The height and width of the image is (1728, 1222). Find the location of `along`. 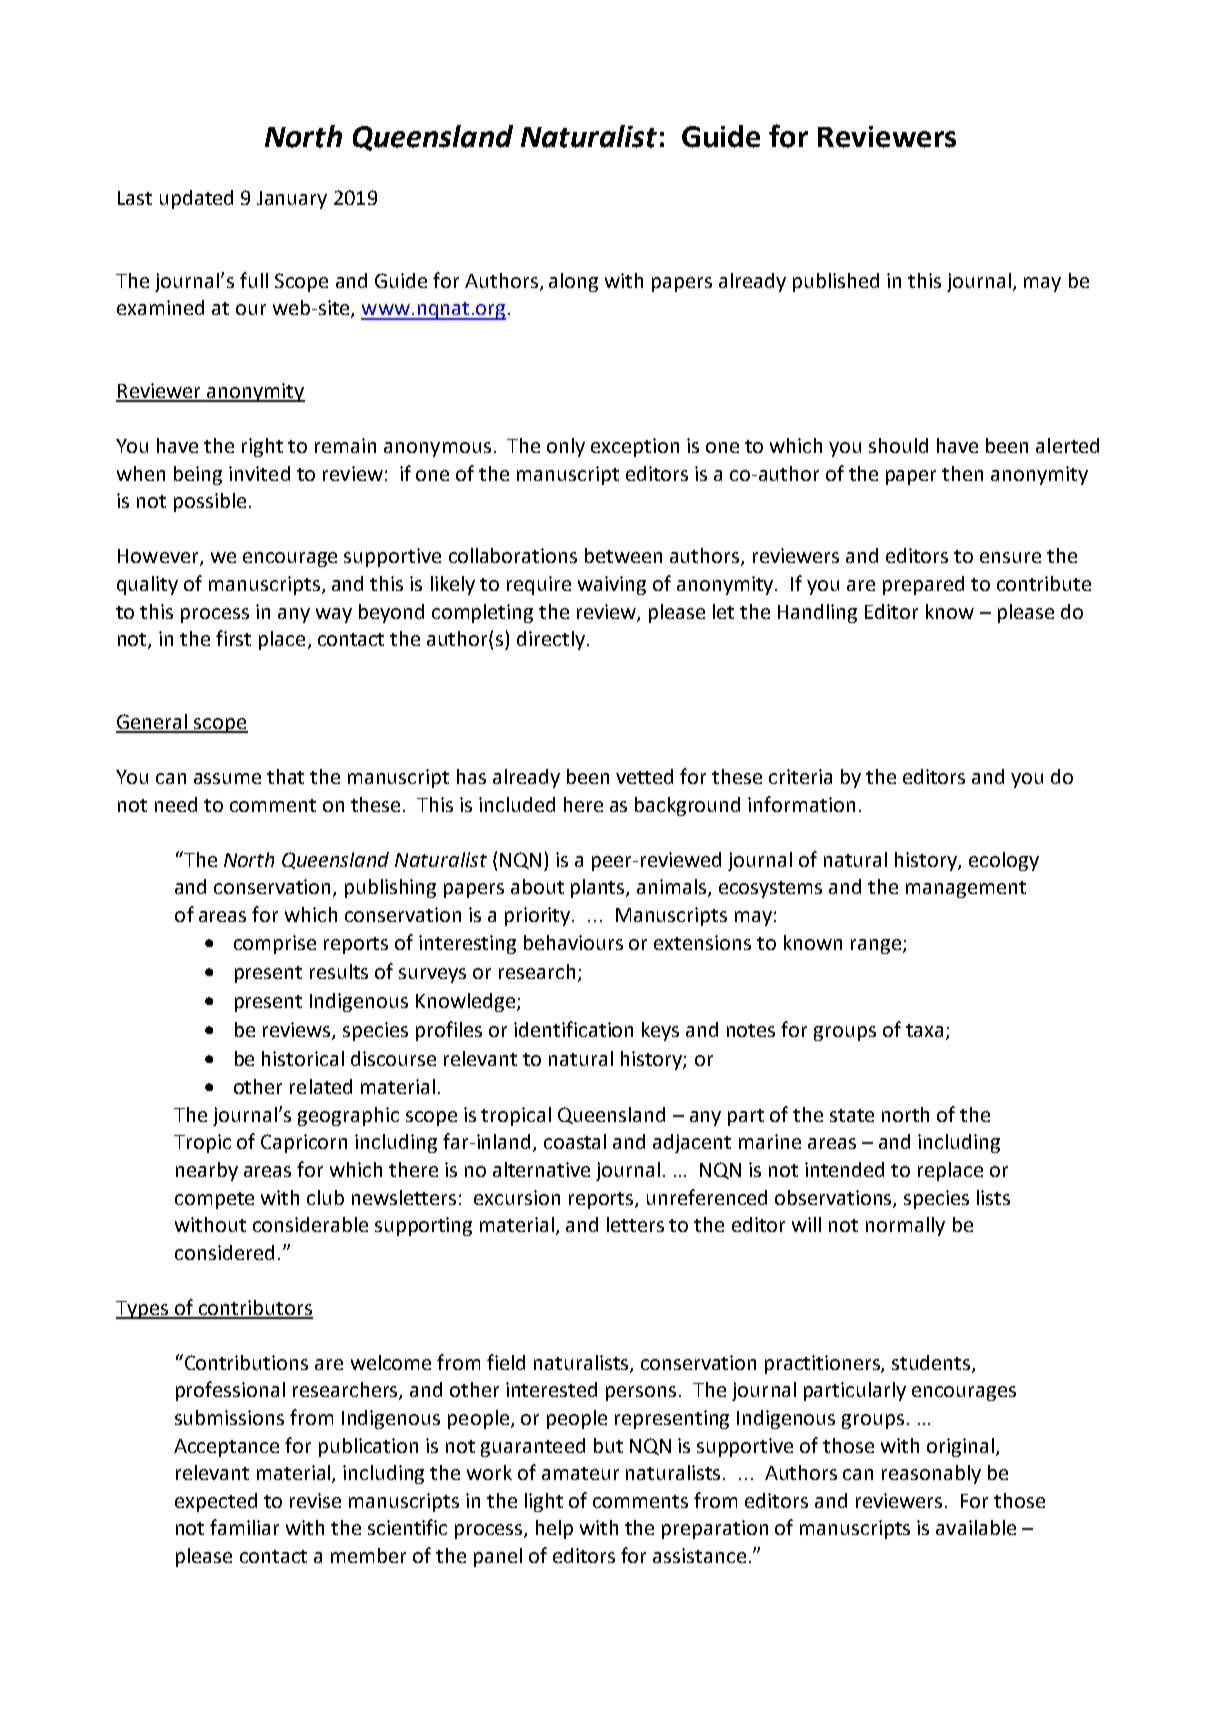

along is located at coordinates (573, 282).
